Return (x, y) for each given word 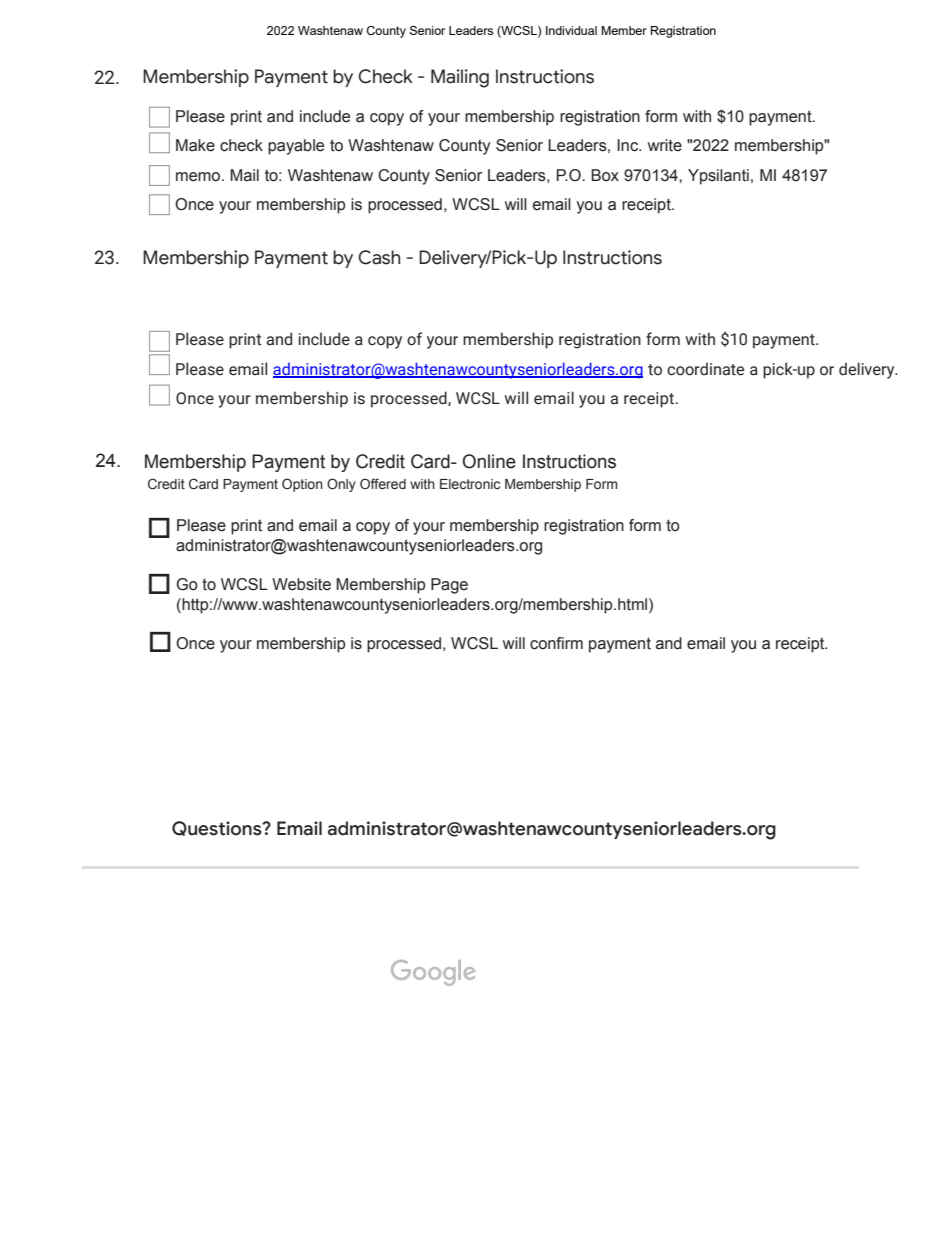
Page (449, 586)
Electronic (470, 484)
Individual (571, 30)
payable (296, 147)
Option (302, 485)
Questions (218, 828)
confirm (556, 643)
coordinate (705, 369)
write (665, 145)
